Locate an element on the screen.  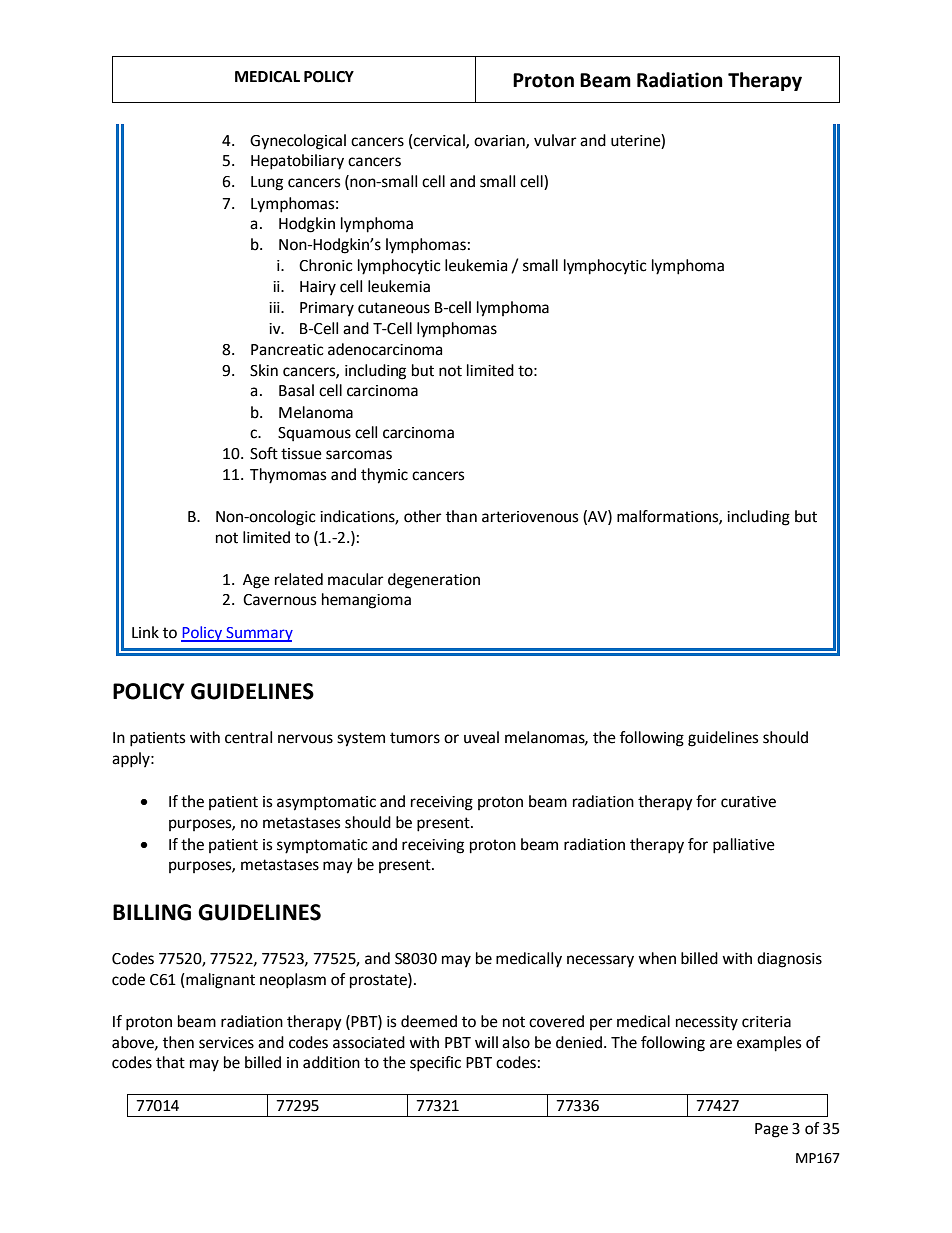
central is located at coordinates (248, 737).
